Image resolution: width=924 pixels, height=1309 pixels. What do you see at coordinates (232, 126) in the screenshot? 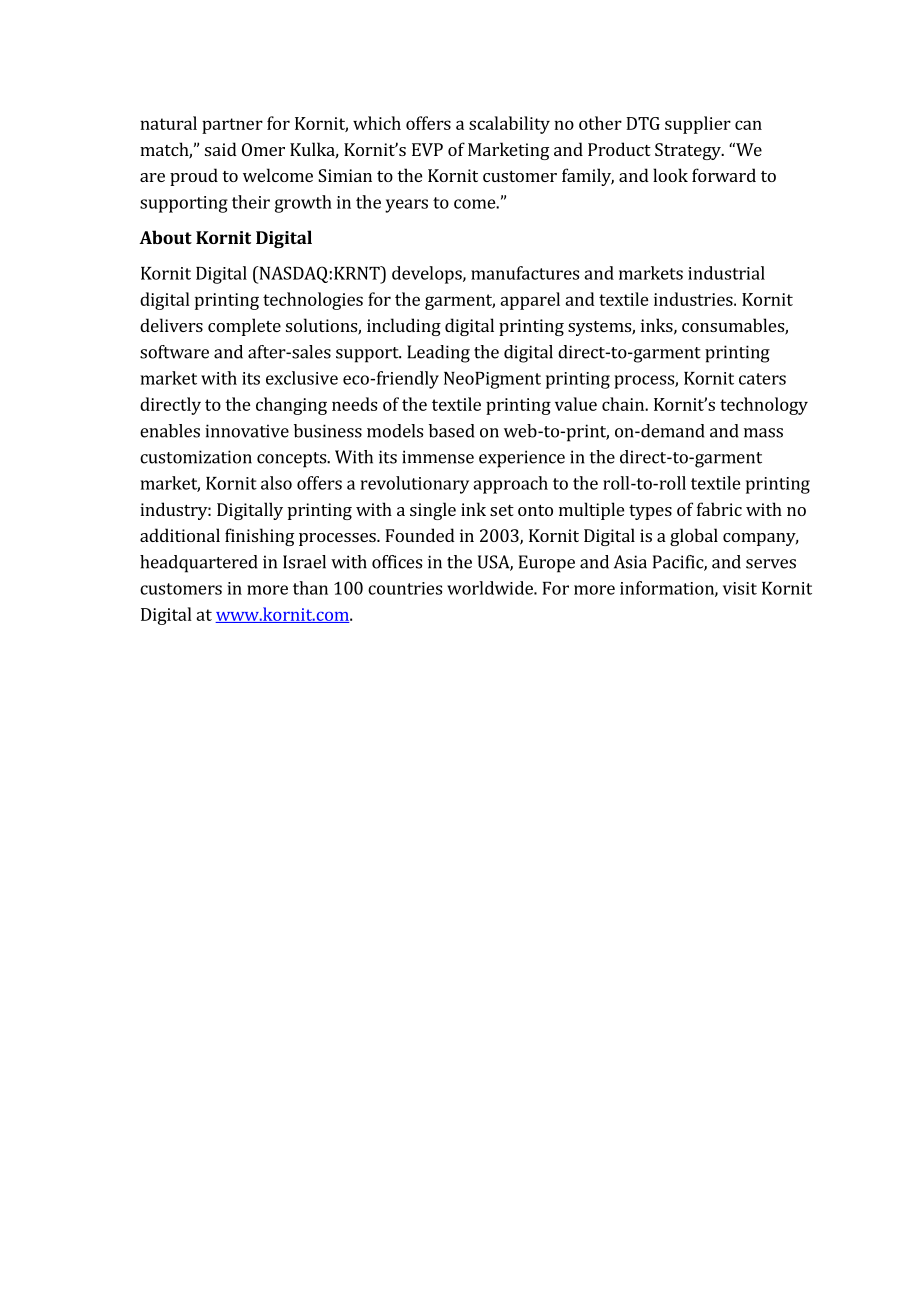
I see `partner` at bounding box center [232, 126].
